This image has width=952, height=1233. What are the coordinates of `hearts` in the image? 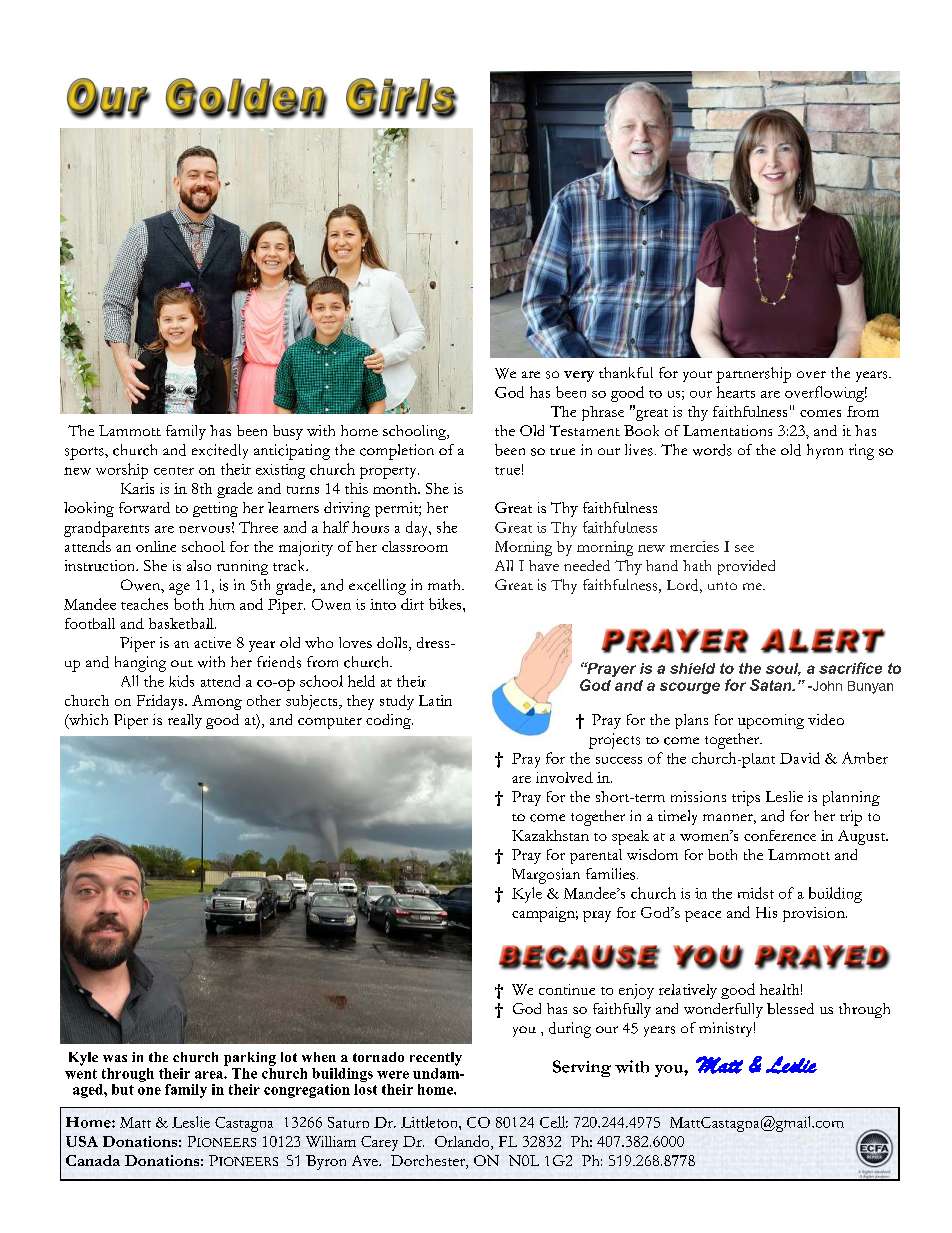 It's located at (736, 392).
